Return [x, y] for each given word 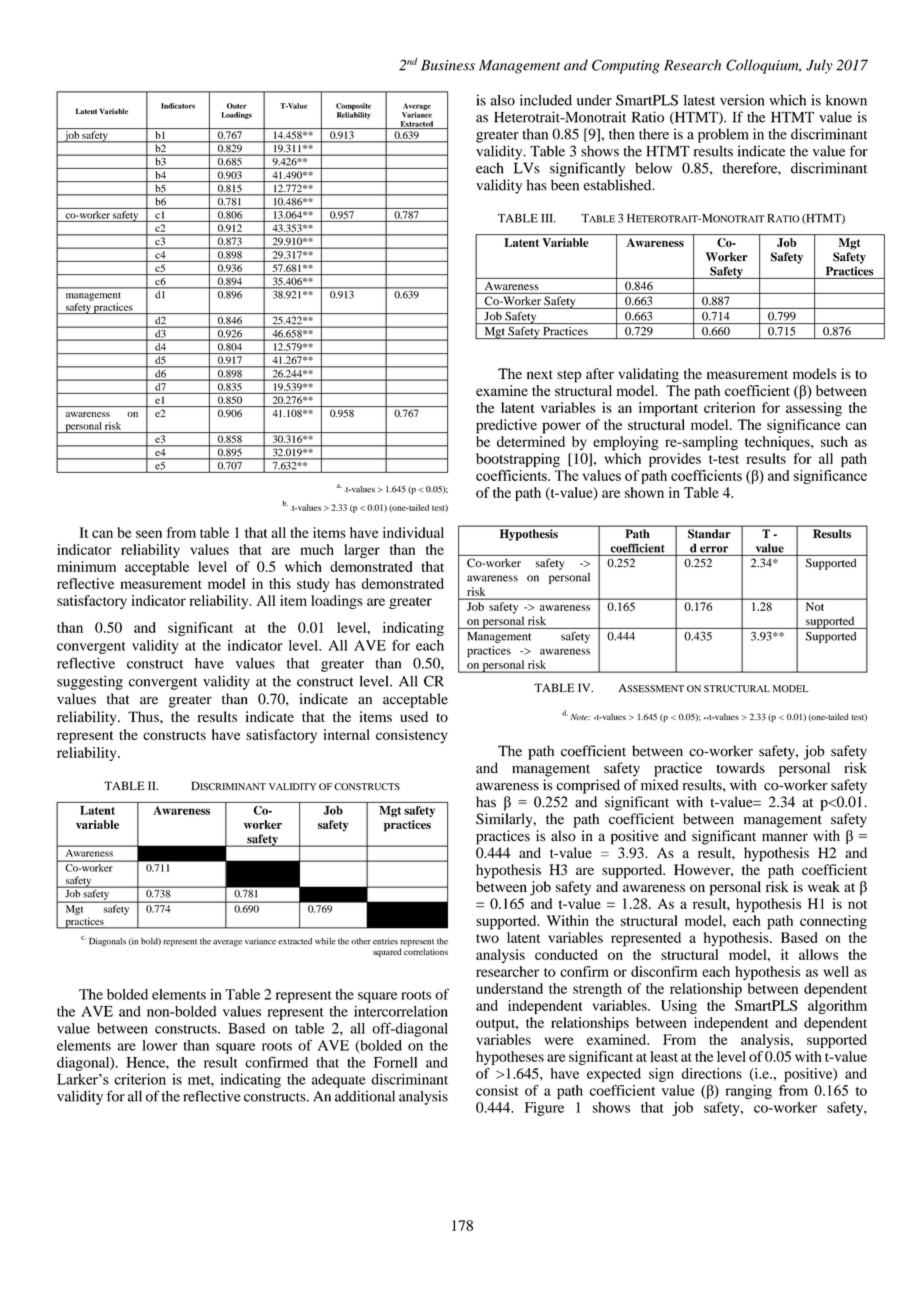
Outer [237, 106]
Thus [144, 716]
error [714, 549]
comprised [588, 786]
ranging [748, 1092]
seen [149, 534]
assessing [814, 409]
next [540, 374]
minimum [86, 566]
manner [785, 837]
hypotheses [510, 1058]
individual [413, 532]
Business [448, 65]
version [742, 100]
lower [159, 1045]
